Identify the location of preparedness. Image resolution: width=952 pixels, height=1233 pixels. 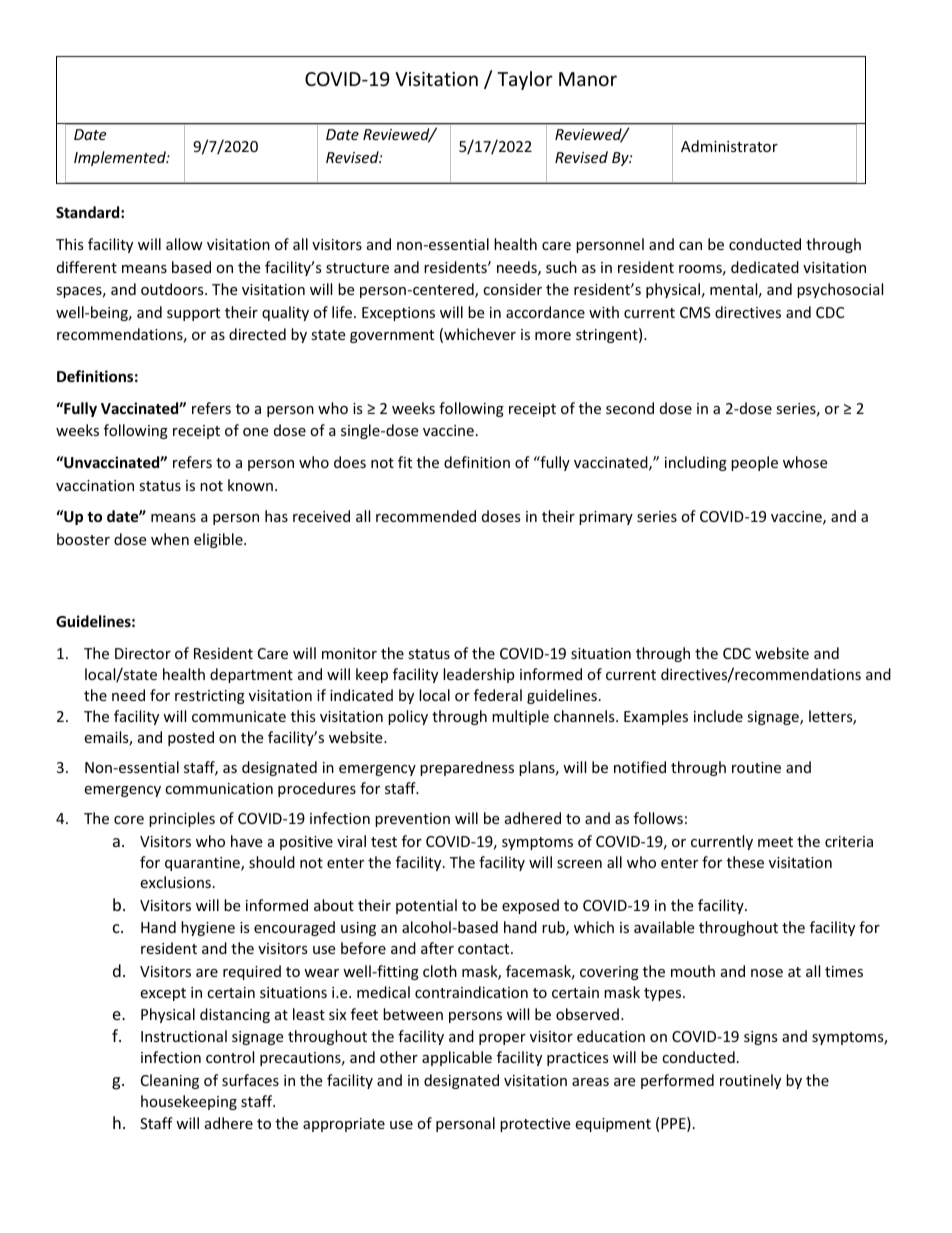
(467, 768).
